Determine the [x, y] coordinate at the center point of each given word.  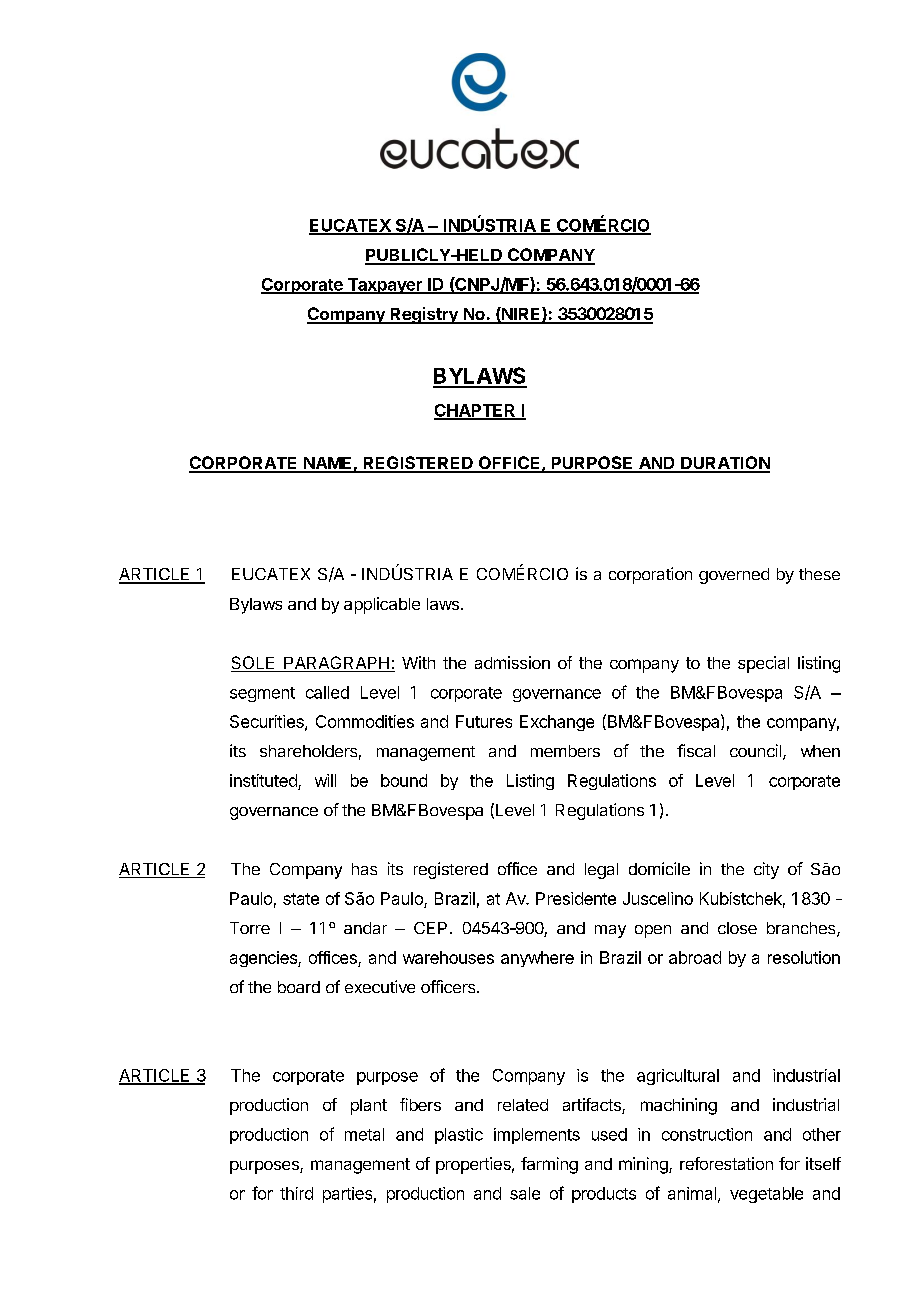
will [325, 780]
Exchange [557, 723]
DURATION [724, 464]
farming [549, 1165]
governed [734, 576]
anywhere [537, 959]
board [299, 987]
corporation [650, 575]
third [296, 1193]
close [737, 928]
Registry [424, 315]
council [755, 750]
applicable [382, 605]
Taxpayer [384, 286]
